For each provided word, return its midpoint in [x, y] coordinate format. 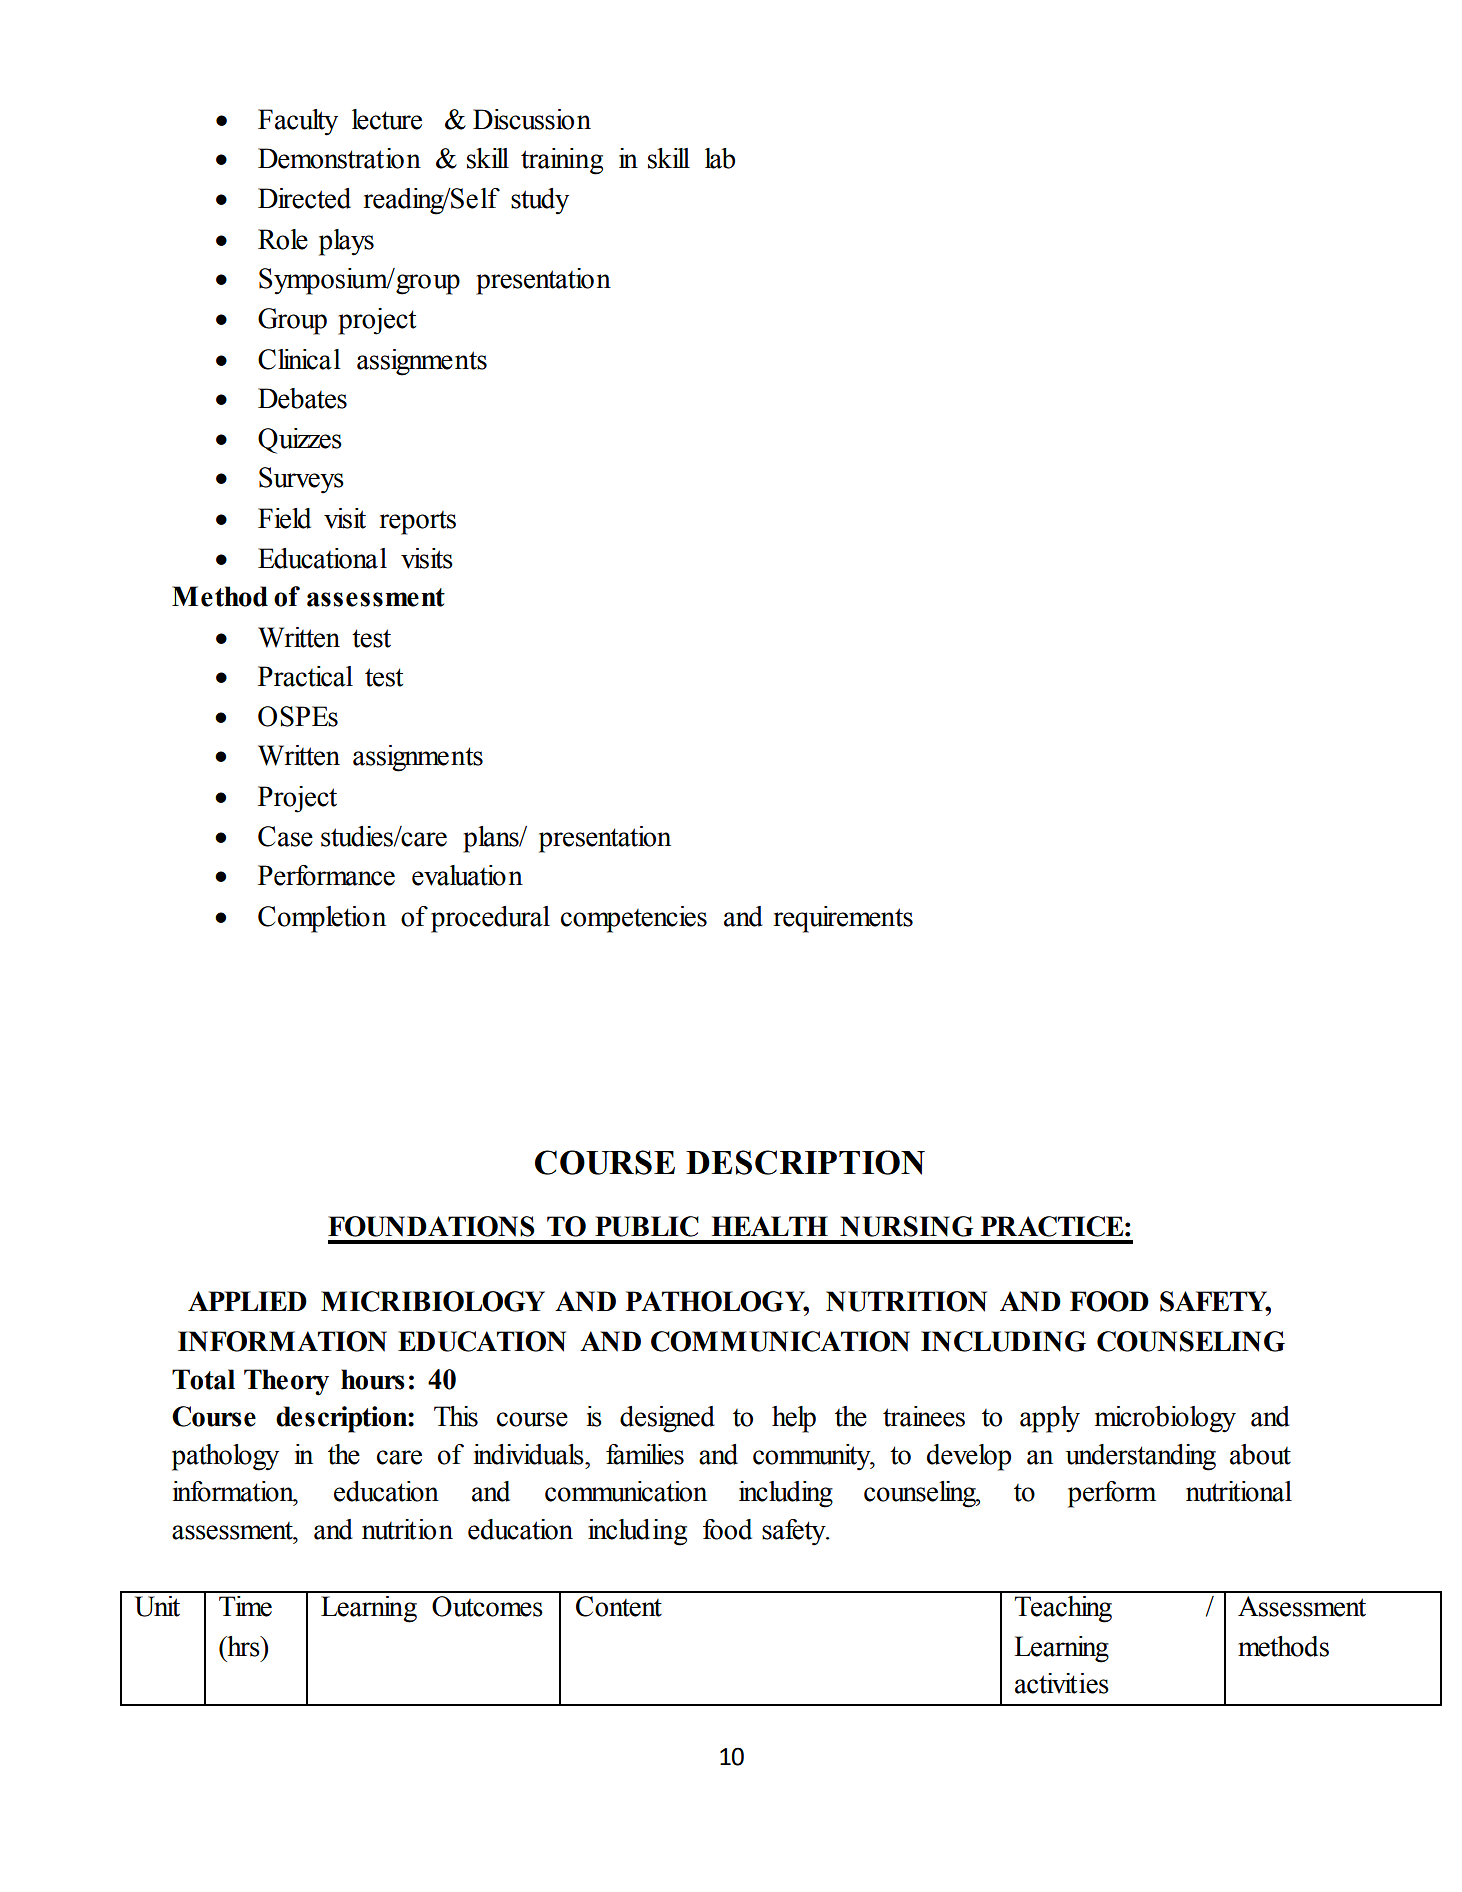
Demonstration [339, 158]
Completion [322, 919]
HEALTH [769, 1226]
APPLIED [247, 1301]
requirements [843, 919]
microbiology [1165, 1419]
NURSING [906, 1226]
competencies [634, 919]
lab [720, 158]
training [562, 161]
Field [284, 518]
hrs [243, 1646]
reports [418, 523]
